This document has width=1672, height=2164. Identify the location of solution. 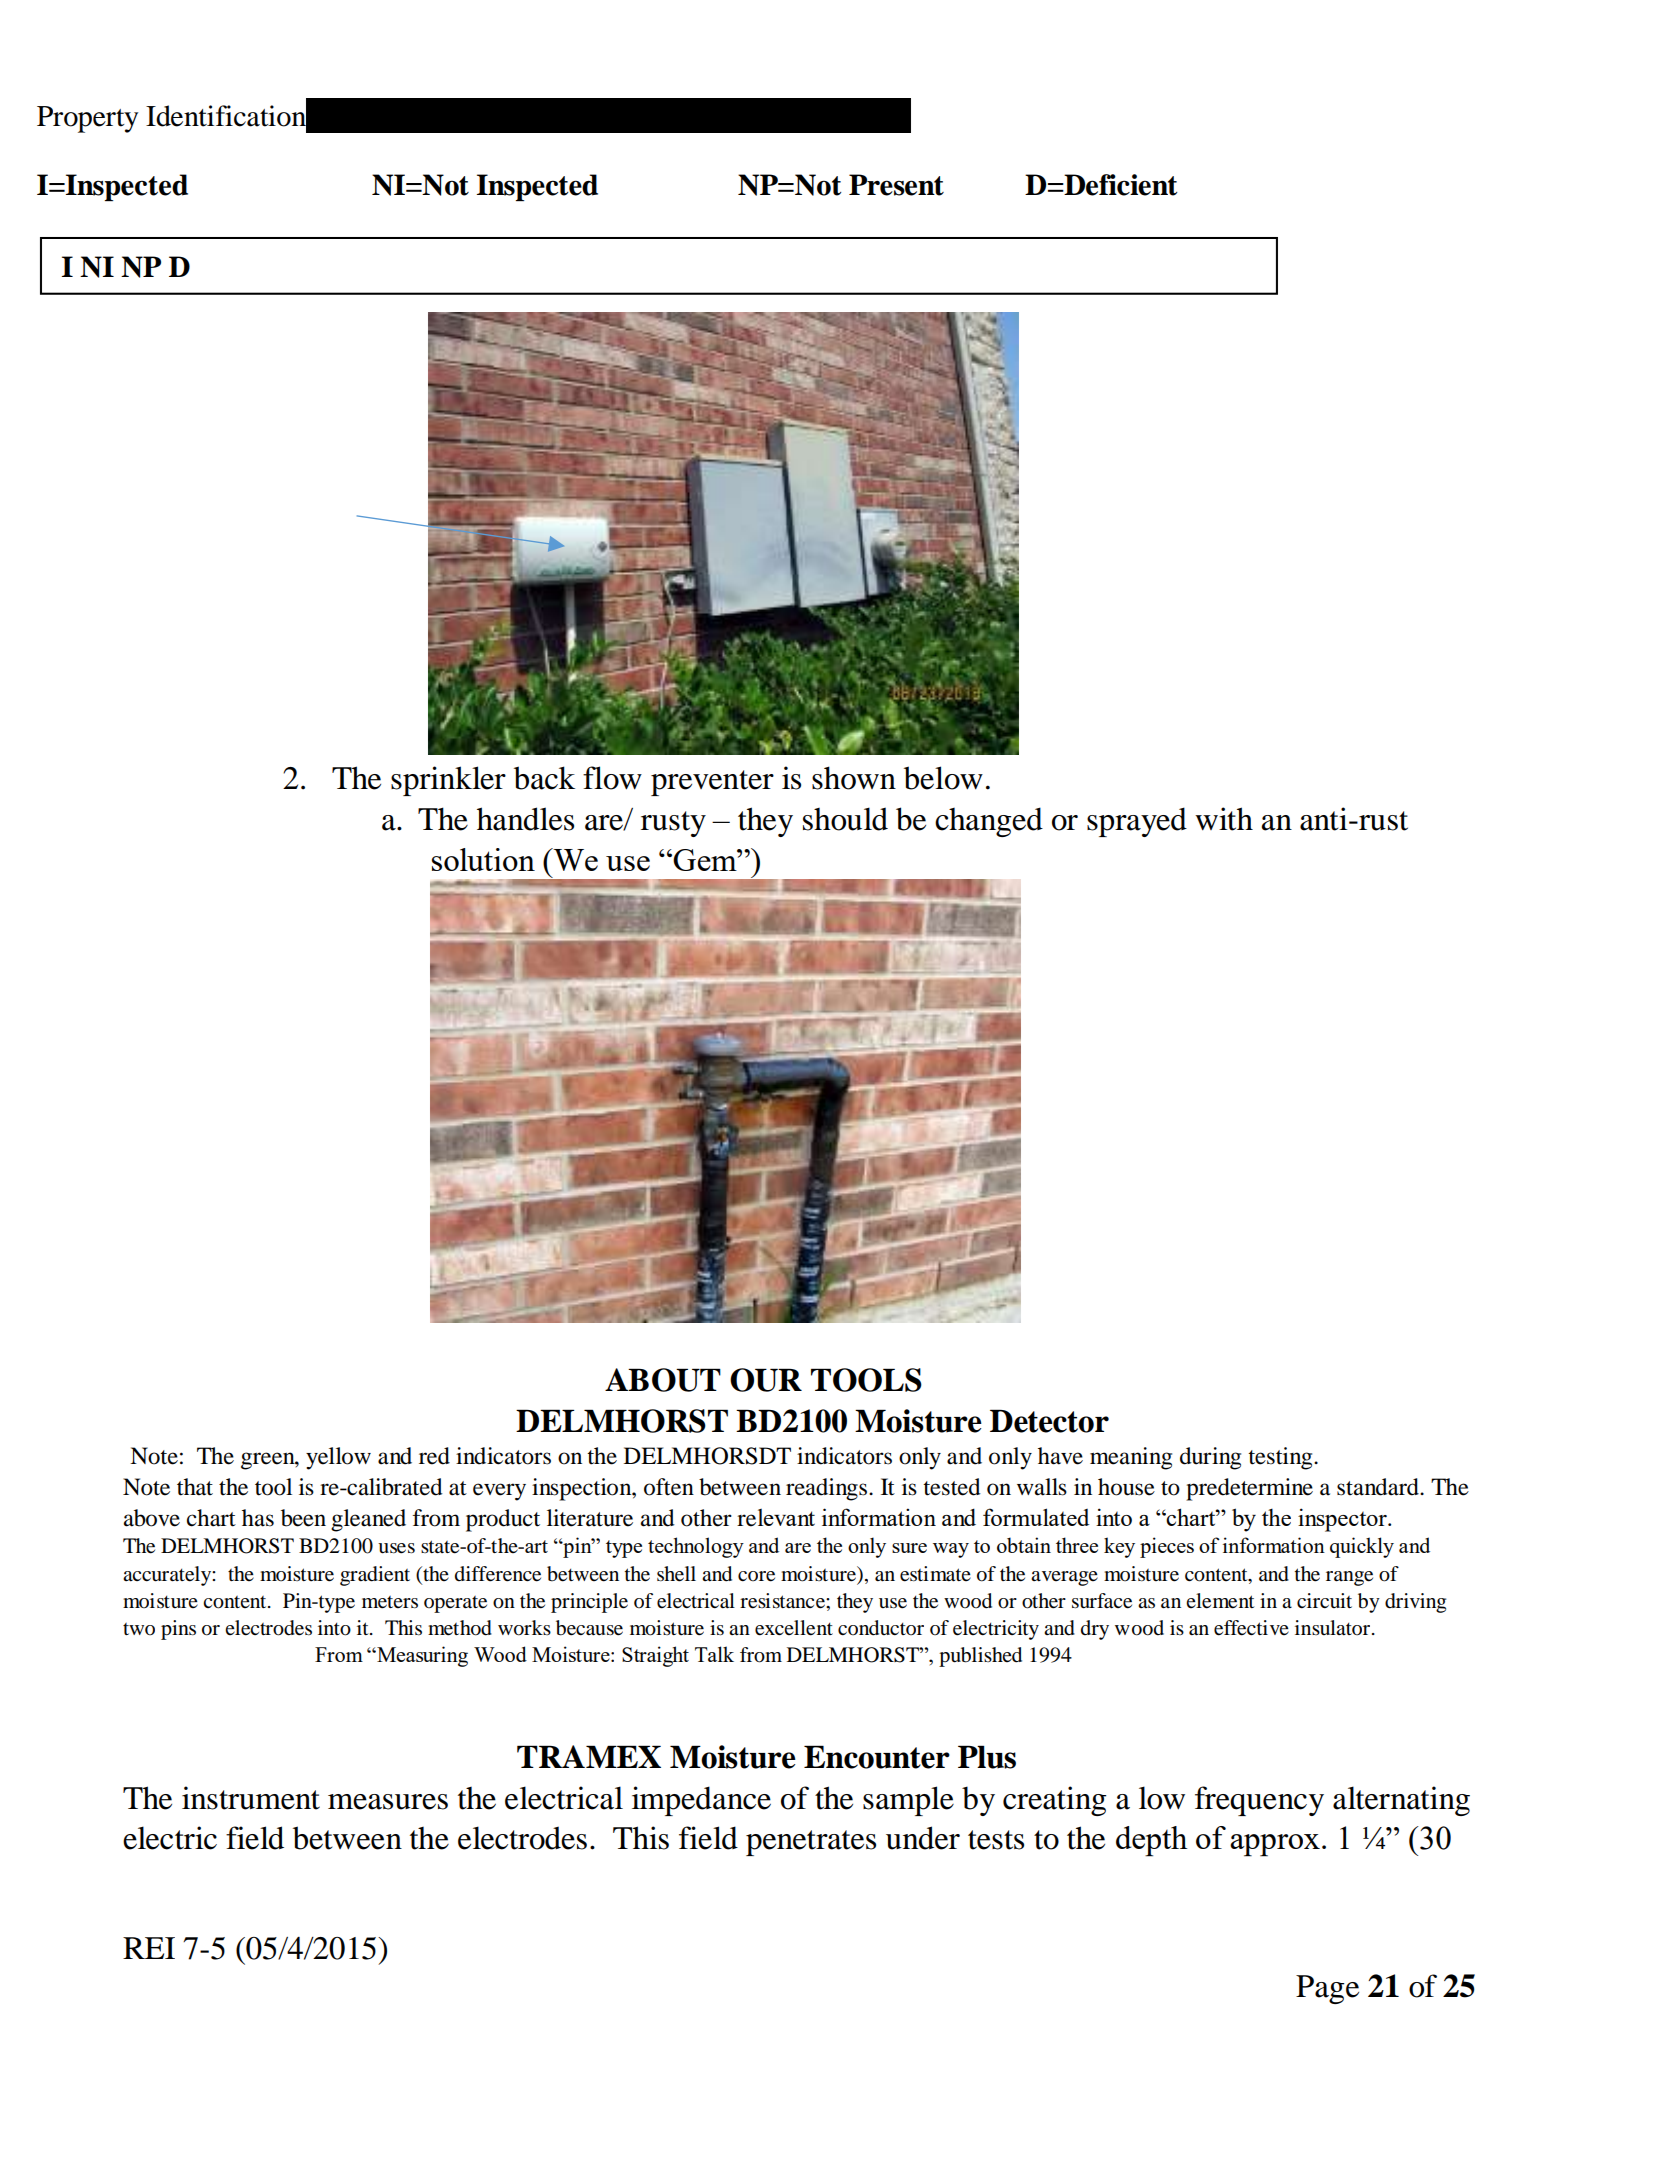
(483, 859).
